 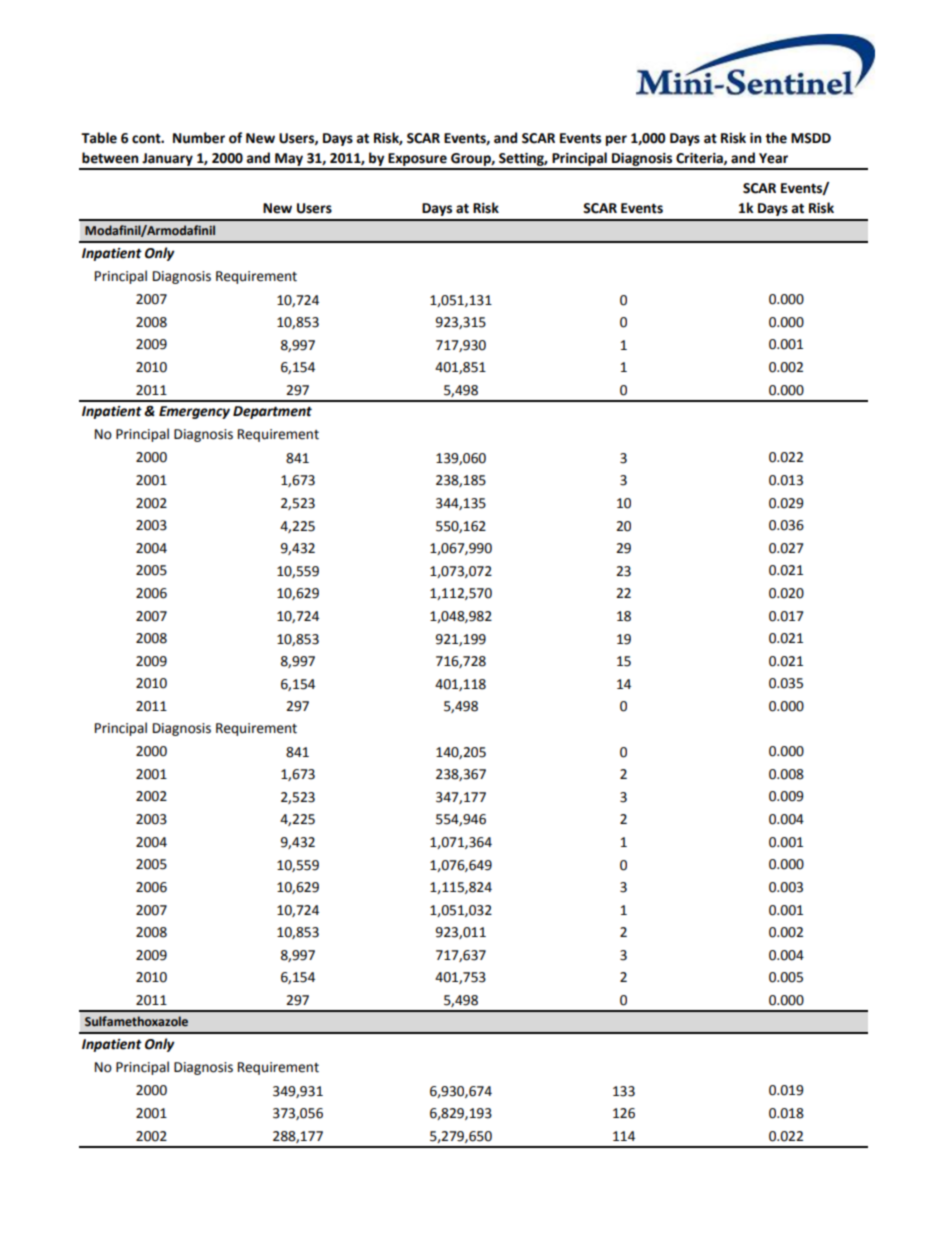 What do you see at coordinates (776, 138) in the screenshot?
I see `the` at bounding box center [776, 138].
